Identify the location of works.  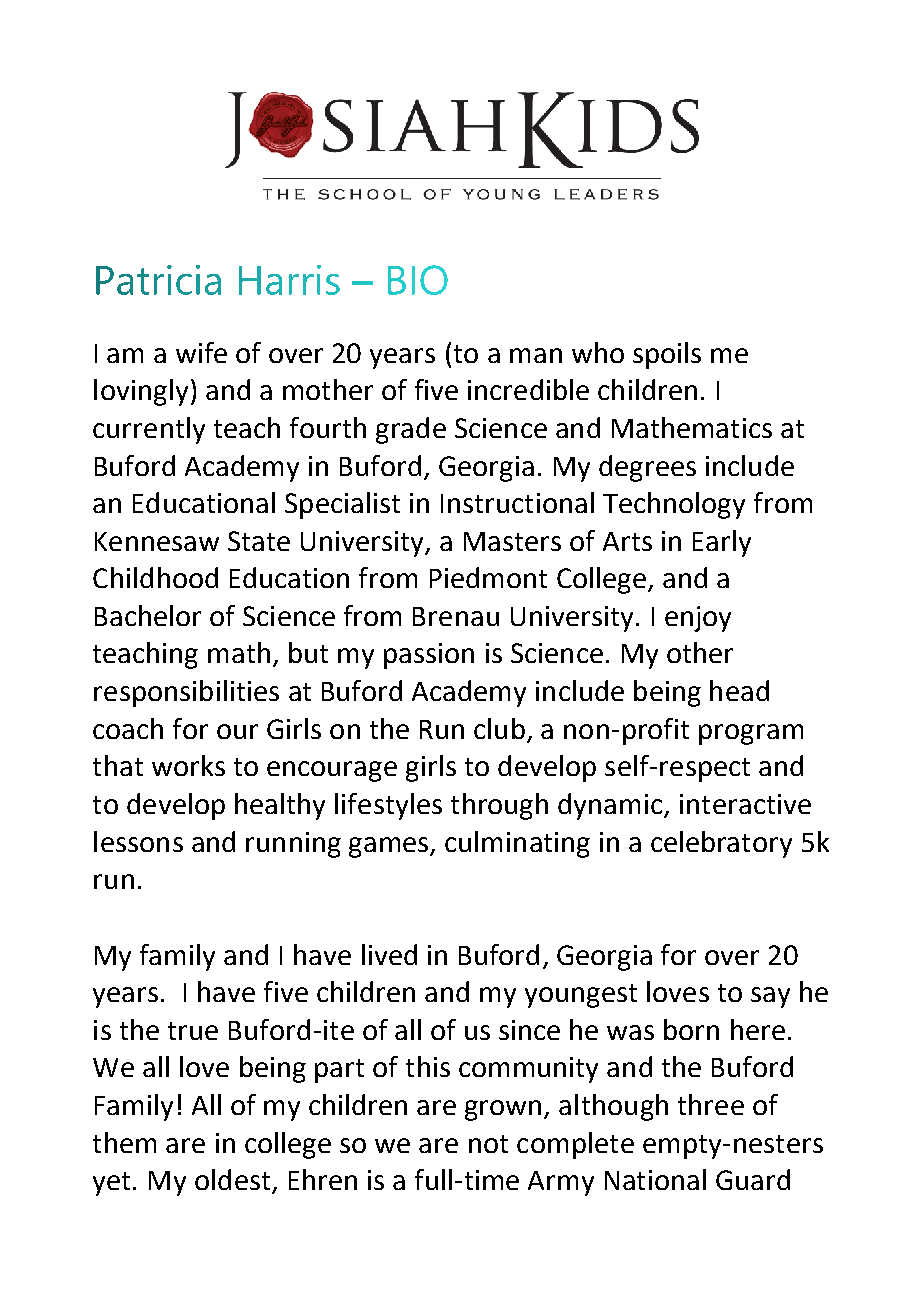
(188, 765).
